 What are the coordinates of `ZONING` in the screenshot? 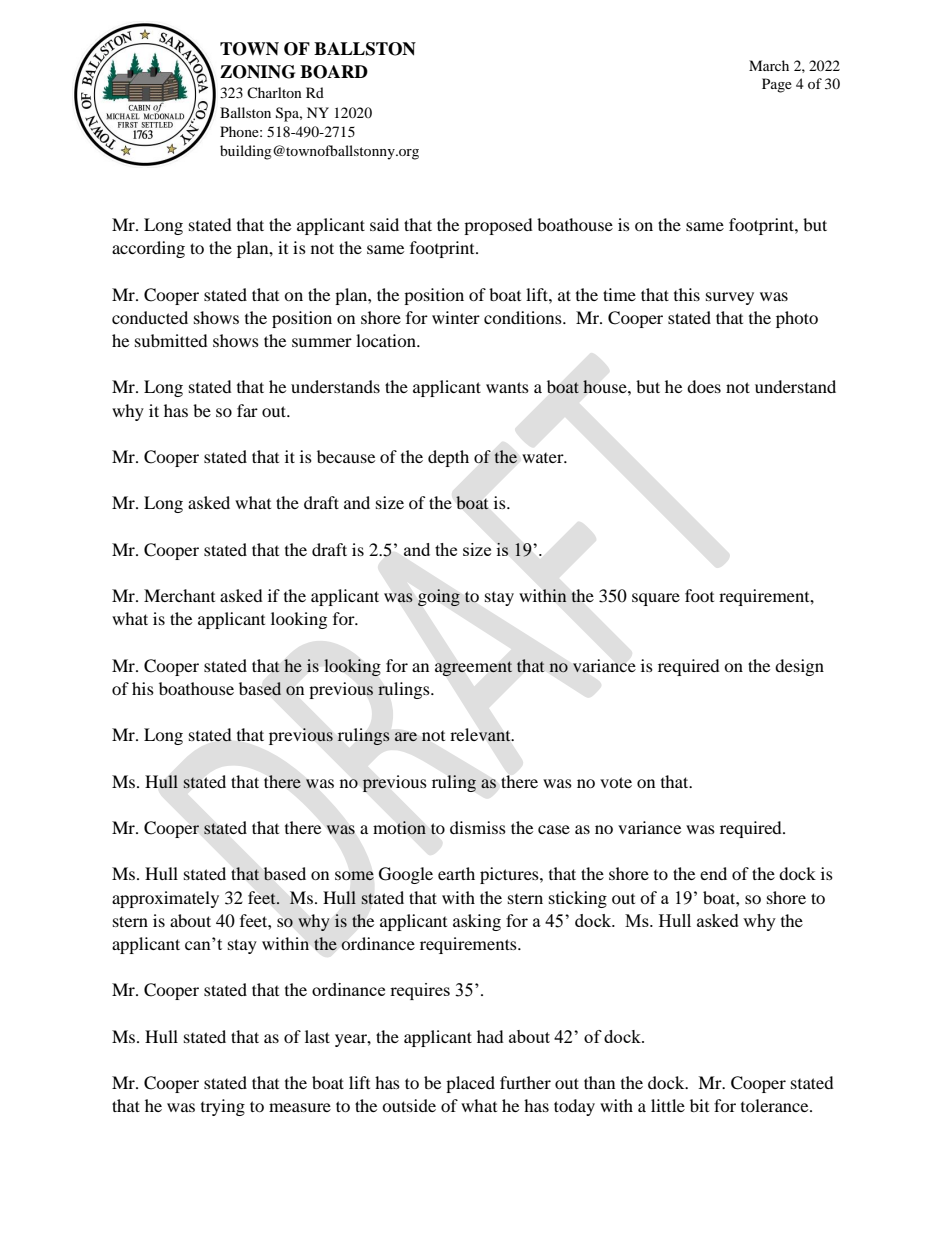 It's located at (257, 72).
